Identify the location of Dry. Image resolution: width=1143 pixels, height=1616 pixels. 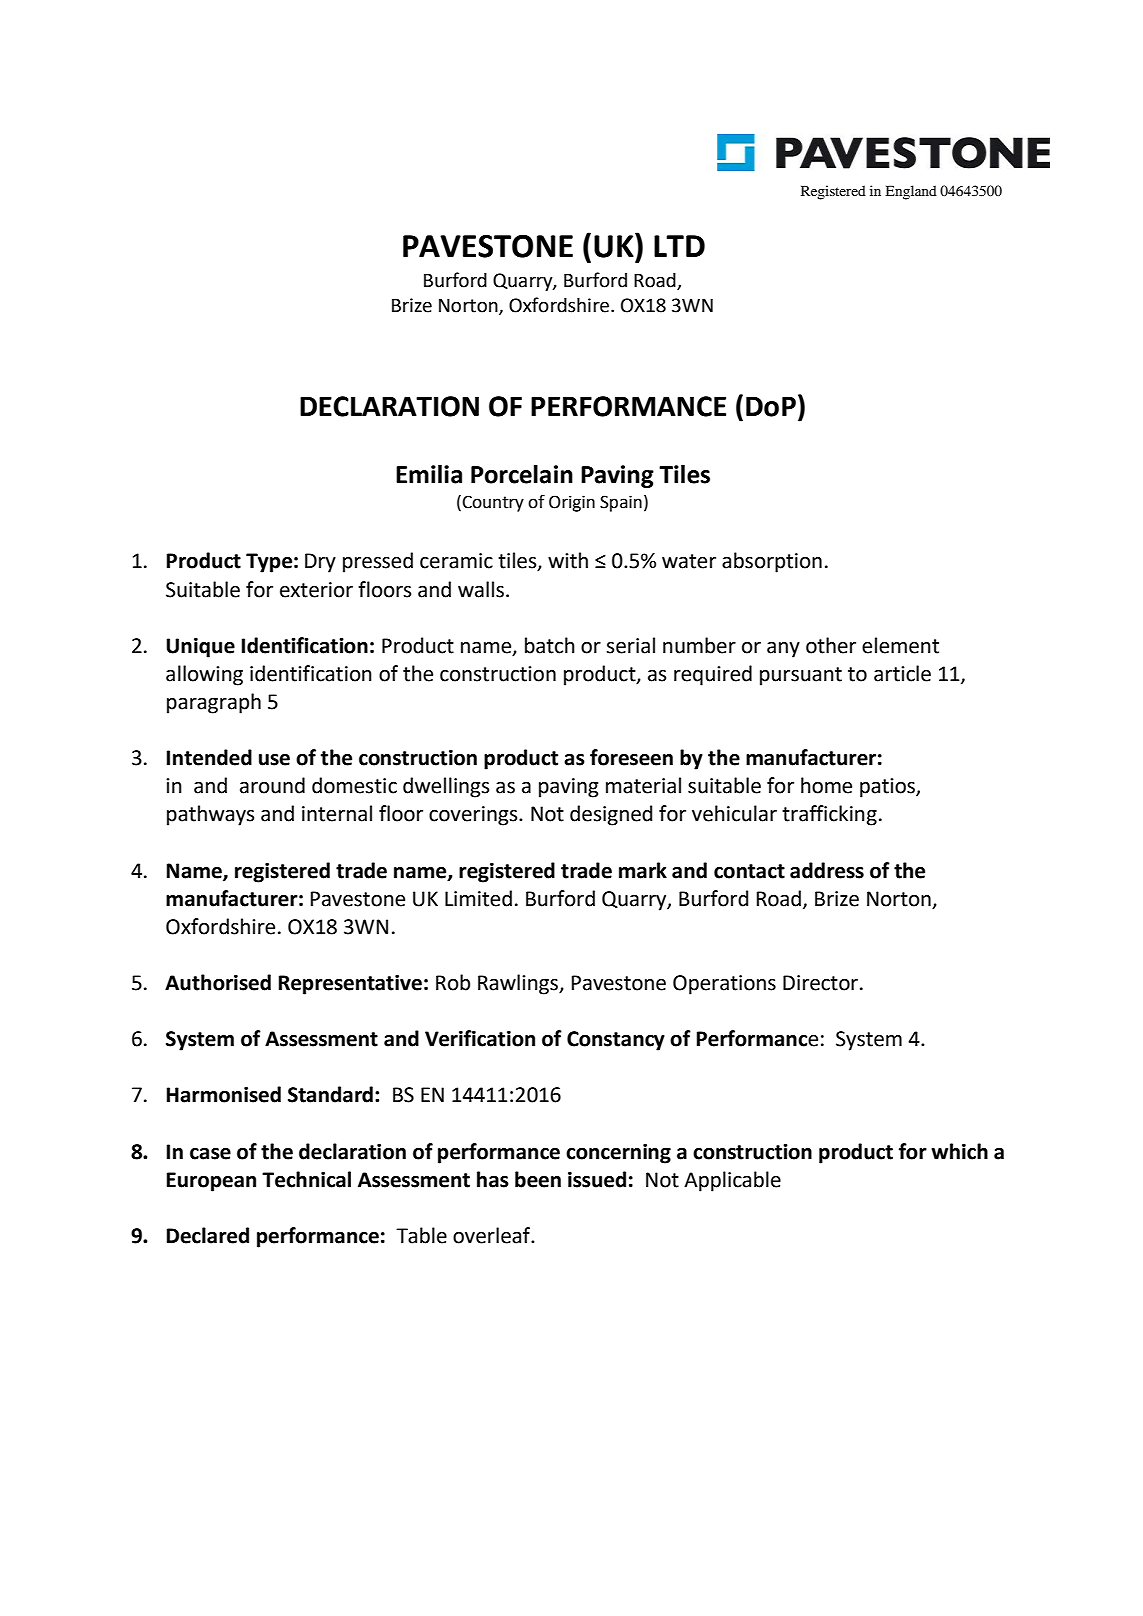
(320, 563).
